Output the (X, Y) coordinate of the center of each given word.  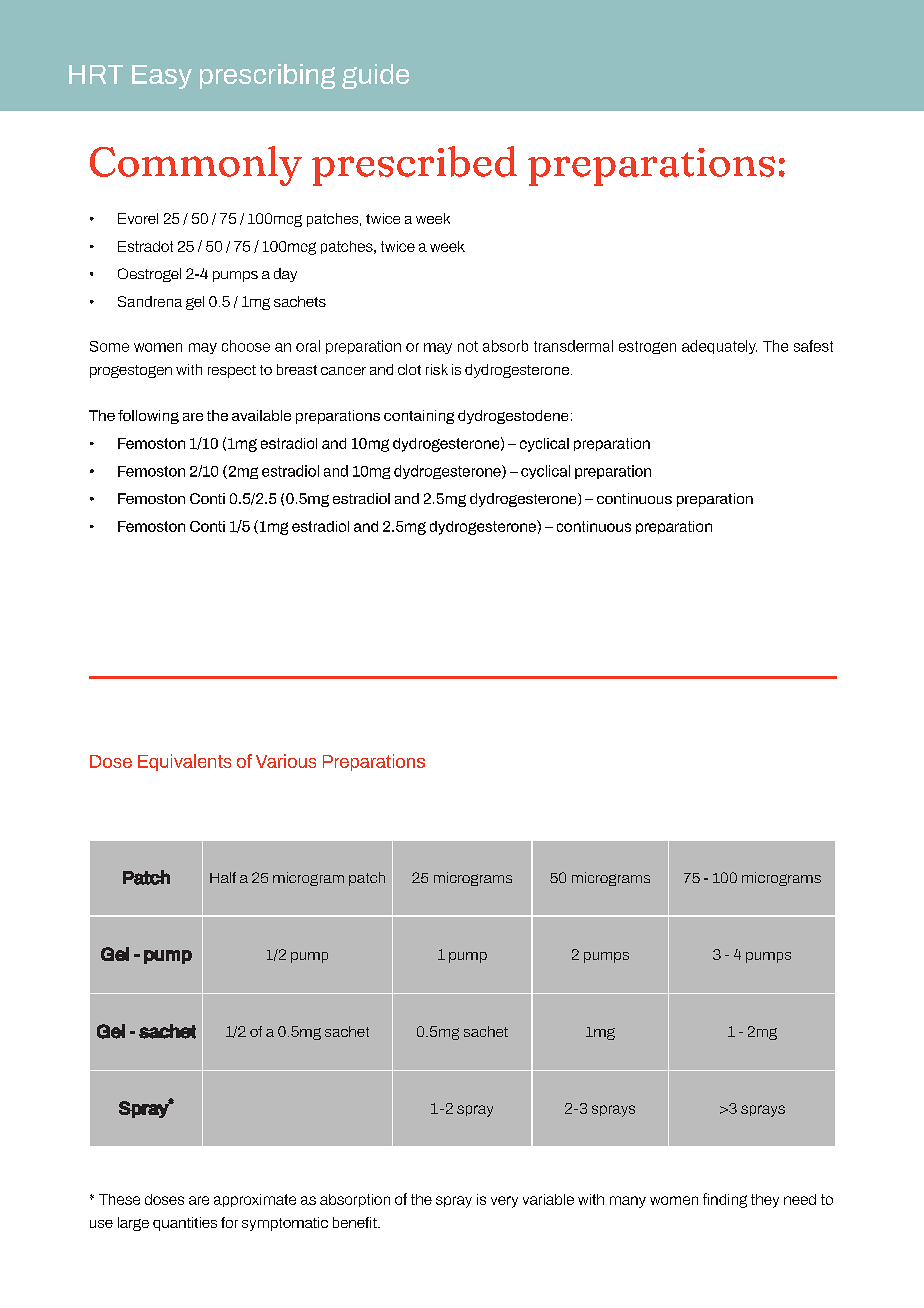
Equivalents (184, 762)
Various (286, 761)
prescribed (414, 166)
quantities (185, 1224)
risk (437, 369)
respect (232, 371)
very (504, 1202)
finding (725, 1200)
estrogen (647, 347)
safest (813, 346)
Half (223, 877)
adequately (719, 347)
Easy (162, 77)
